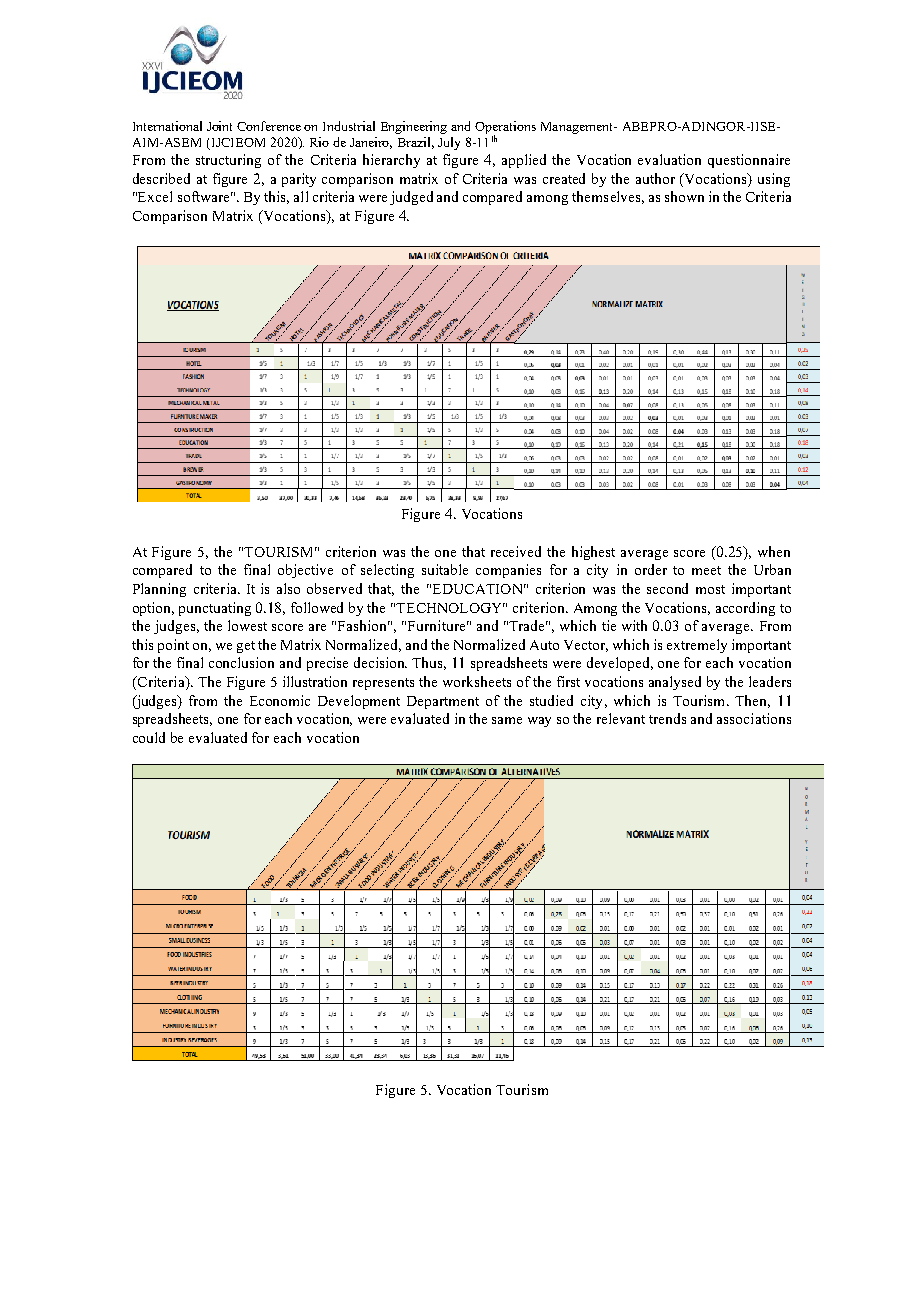 This image has height=1308, width=924. What do you see at coordinates (449, 143) in the image?
I see `July` at bounding box center [449, 143].
